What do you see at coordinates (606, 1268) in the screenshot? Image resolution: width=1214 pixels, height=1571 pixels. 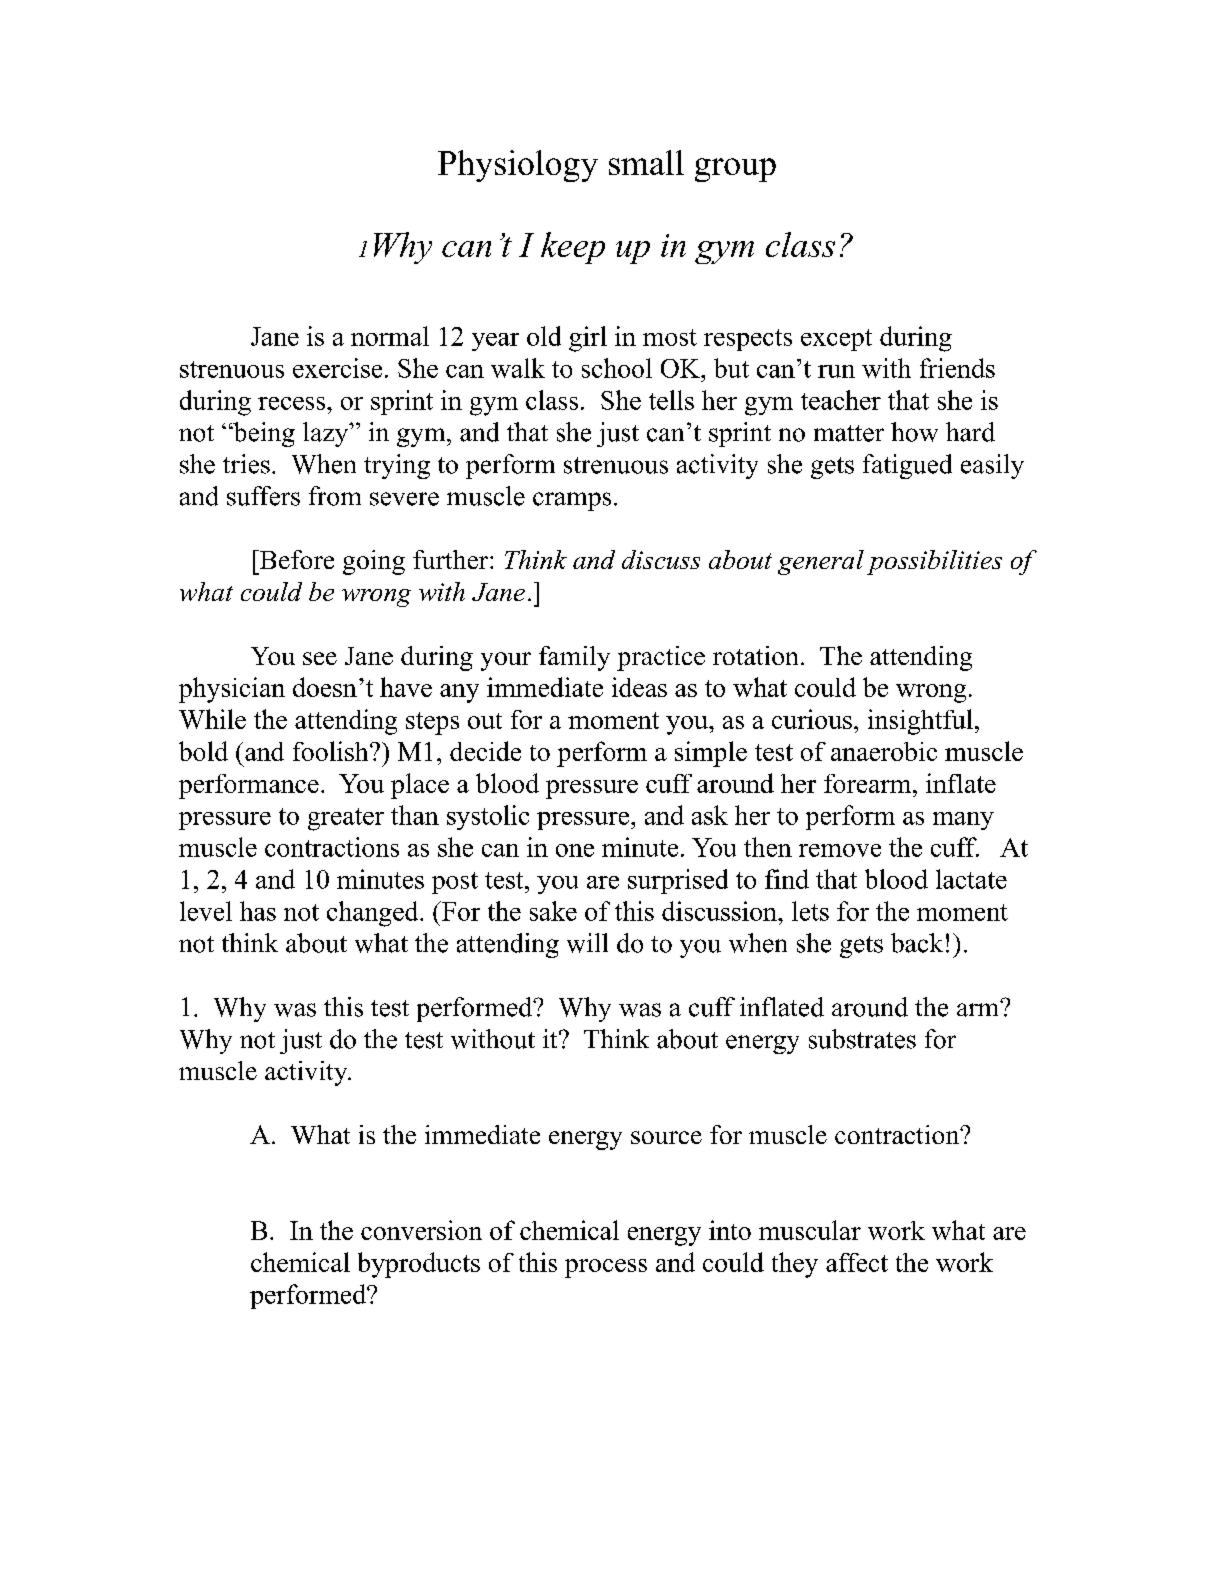 I see `process` at bounding box center [606, 1268].
